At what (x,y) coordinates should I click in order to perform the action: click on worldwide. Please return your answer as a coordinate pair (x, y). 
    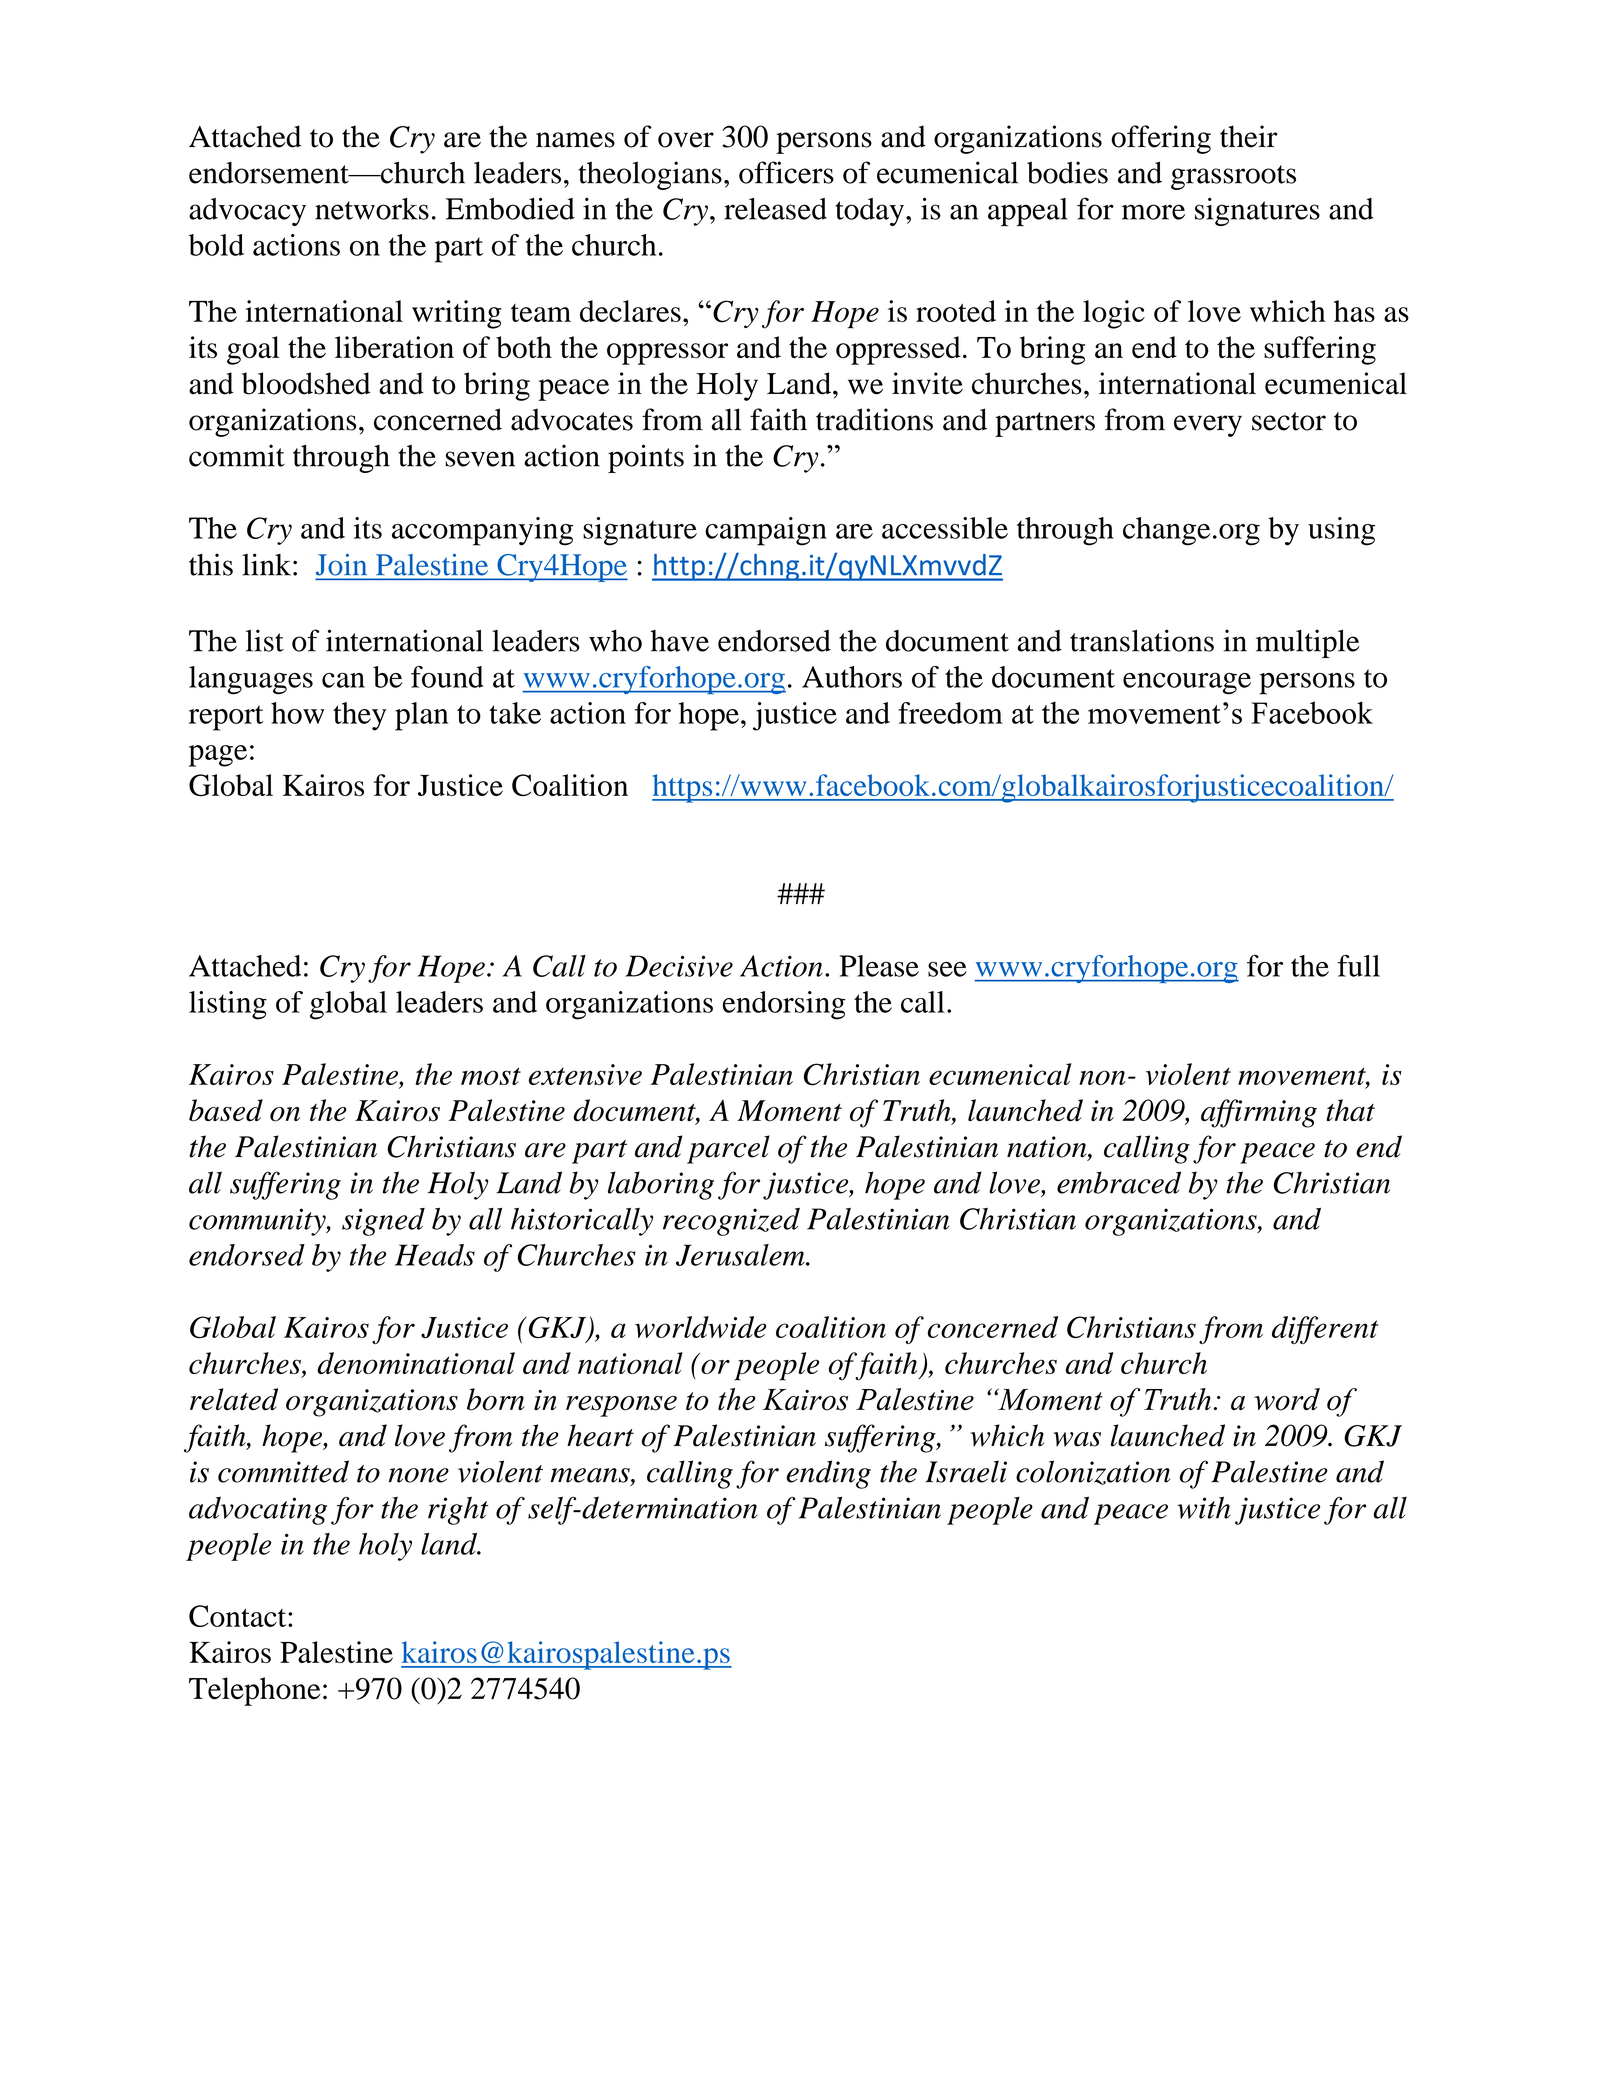
    Looking at the image, I should click on (701, 1327).
